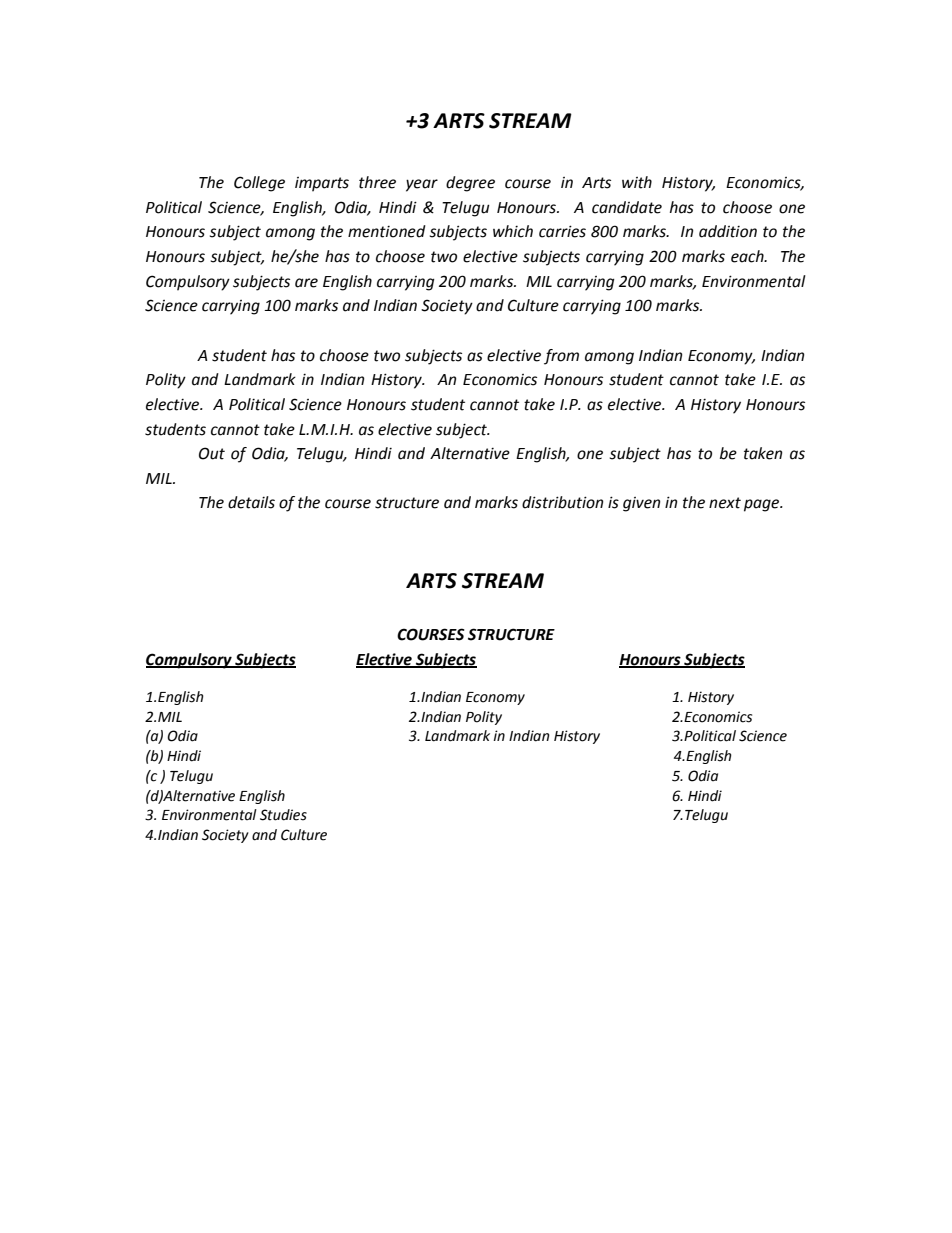 The width and height of the screenshot is (952, 1233). I want to click on from, so click(561, 357).
